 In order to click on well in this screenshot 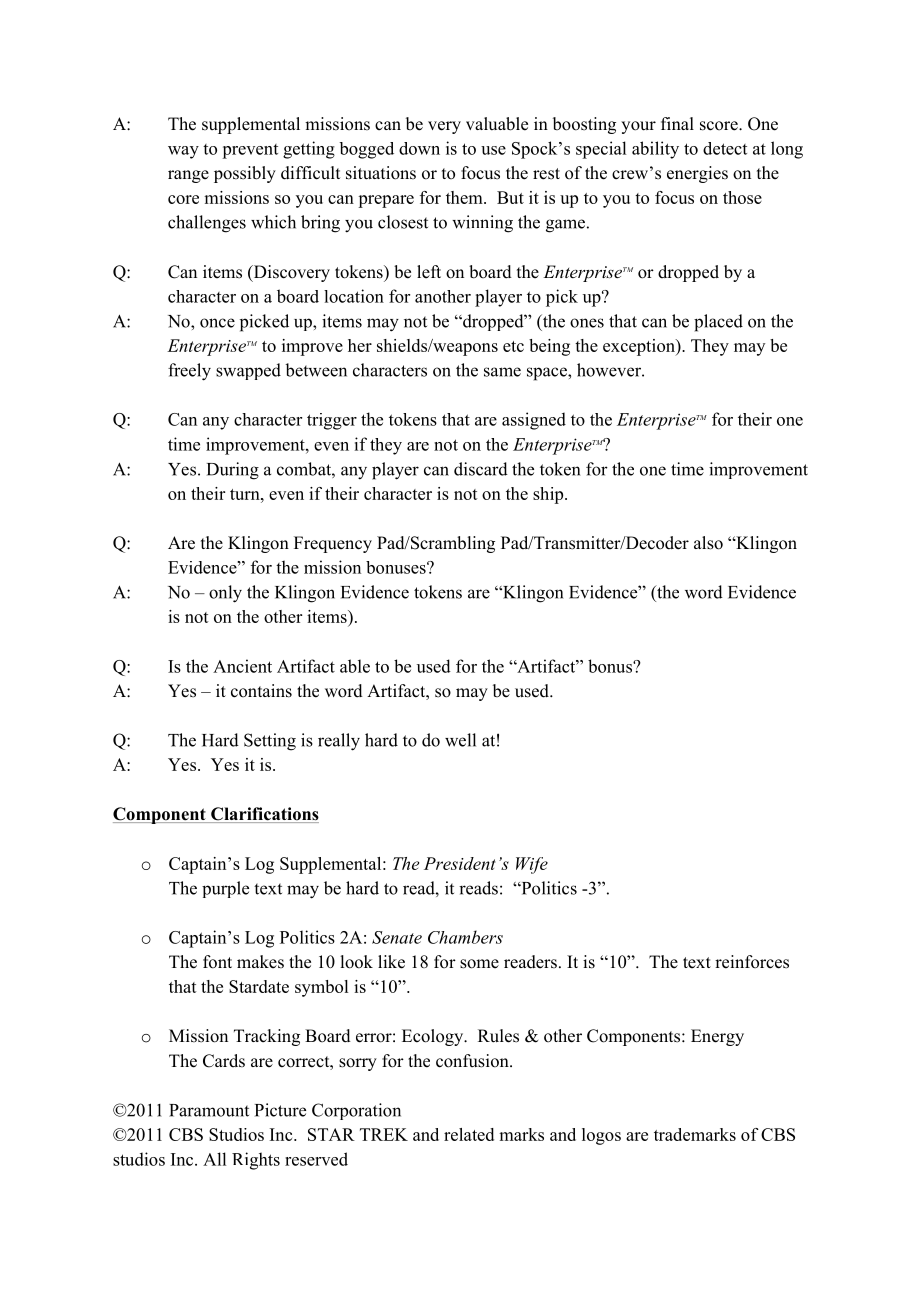, I will do `click(460, 740)`.
